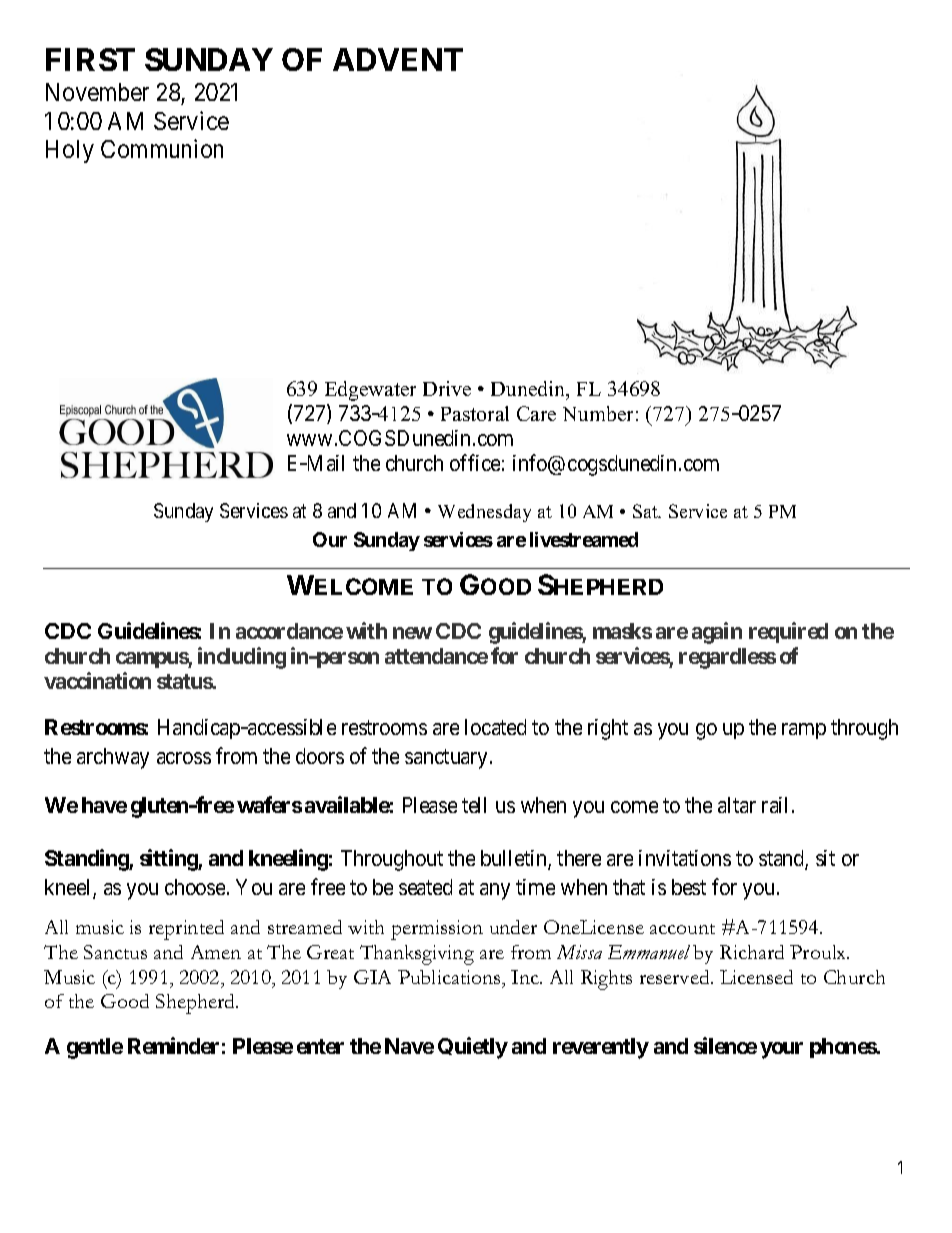  I want to click on across, so click(184, 758).
